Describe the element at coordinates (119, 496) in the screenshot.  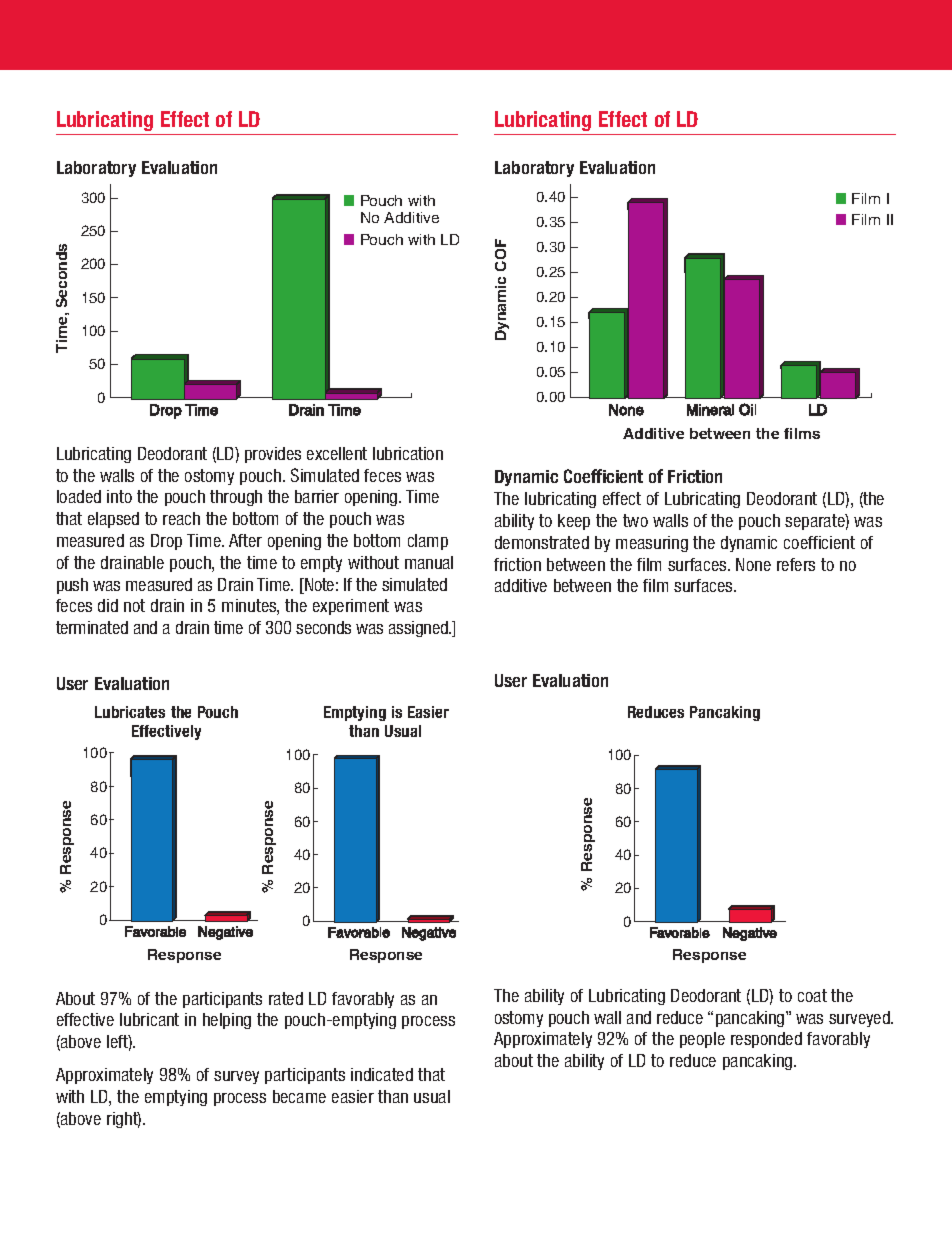
I see `into` at that location.
